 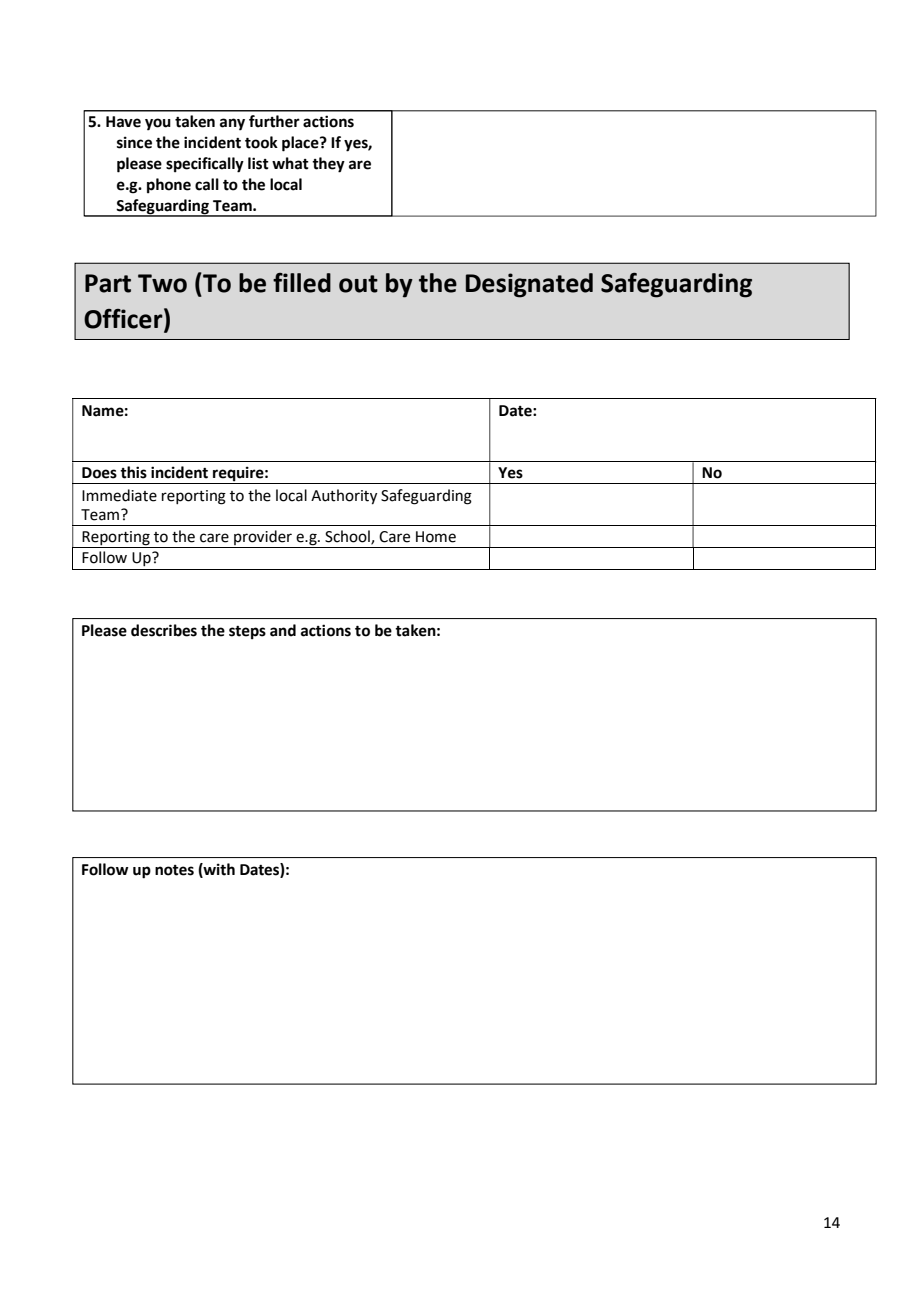 I want to click on since, so click(x=134, y=142).
